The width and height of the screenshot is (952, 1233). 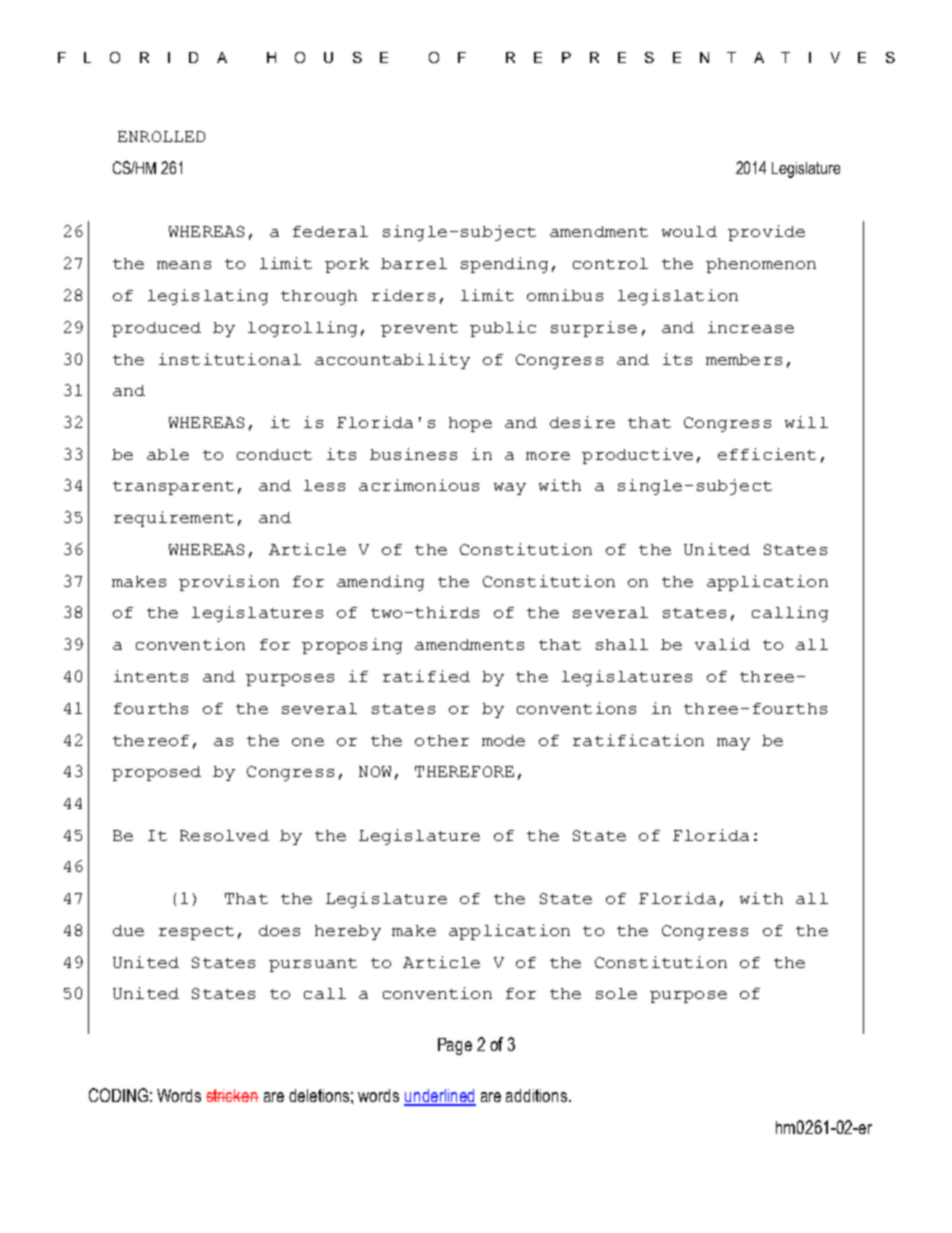 What do you see at coordinates (689, 231) in the screenshot?
I see `would` at bounding box center [689, 231].
